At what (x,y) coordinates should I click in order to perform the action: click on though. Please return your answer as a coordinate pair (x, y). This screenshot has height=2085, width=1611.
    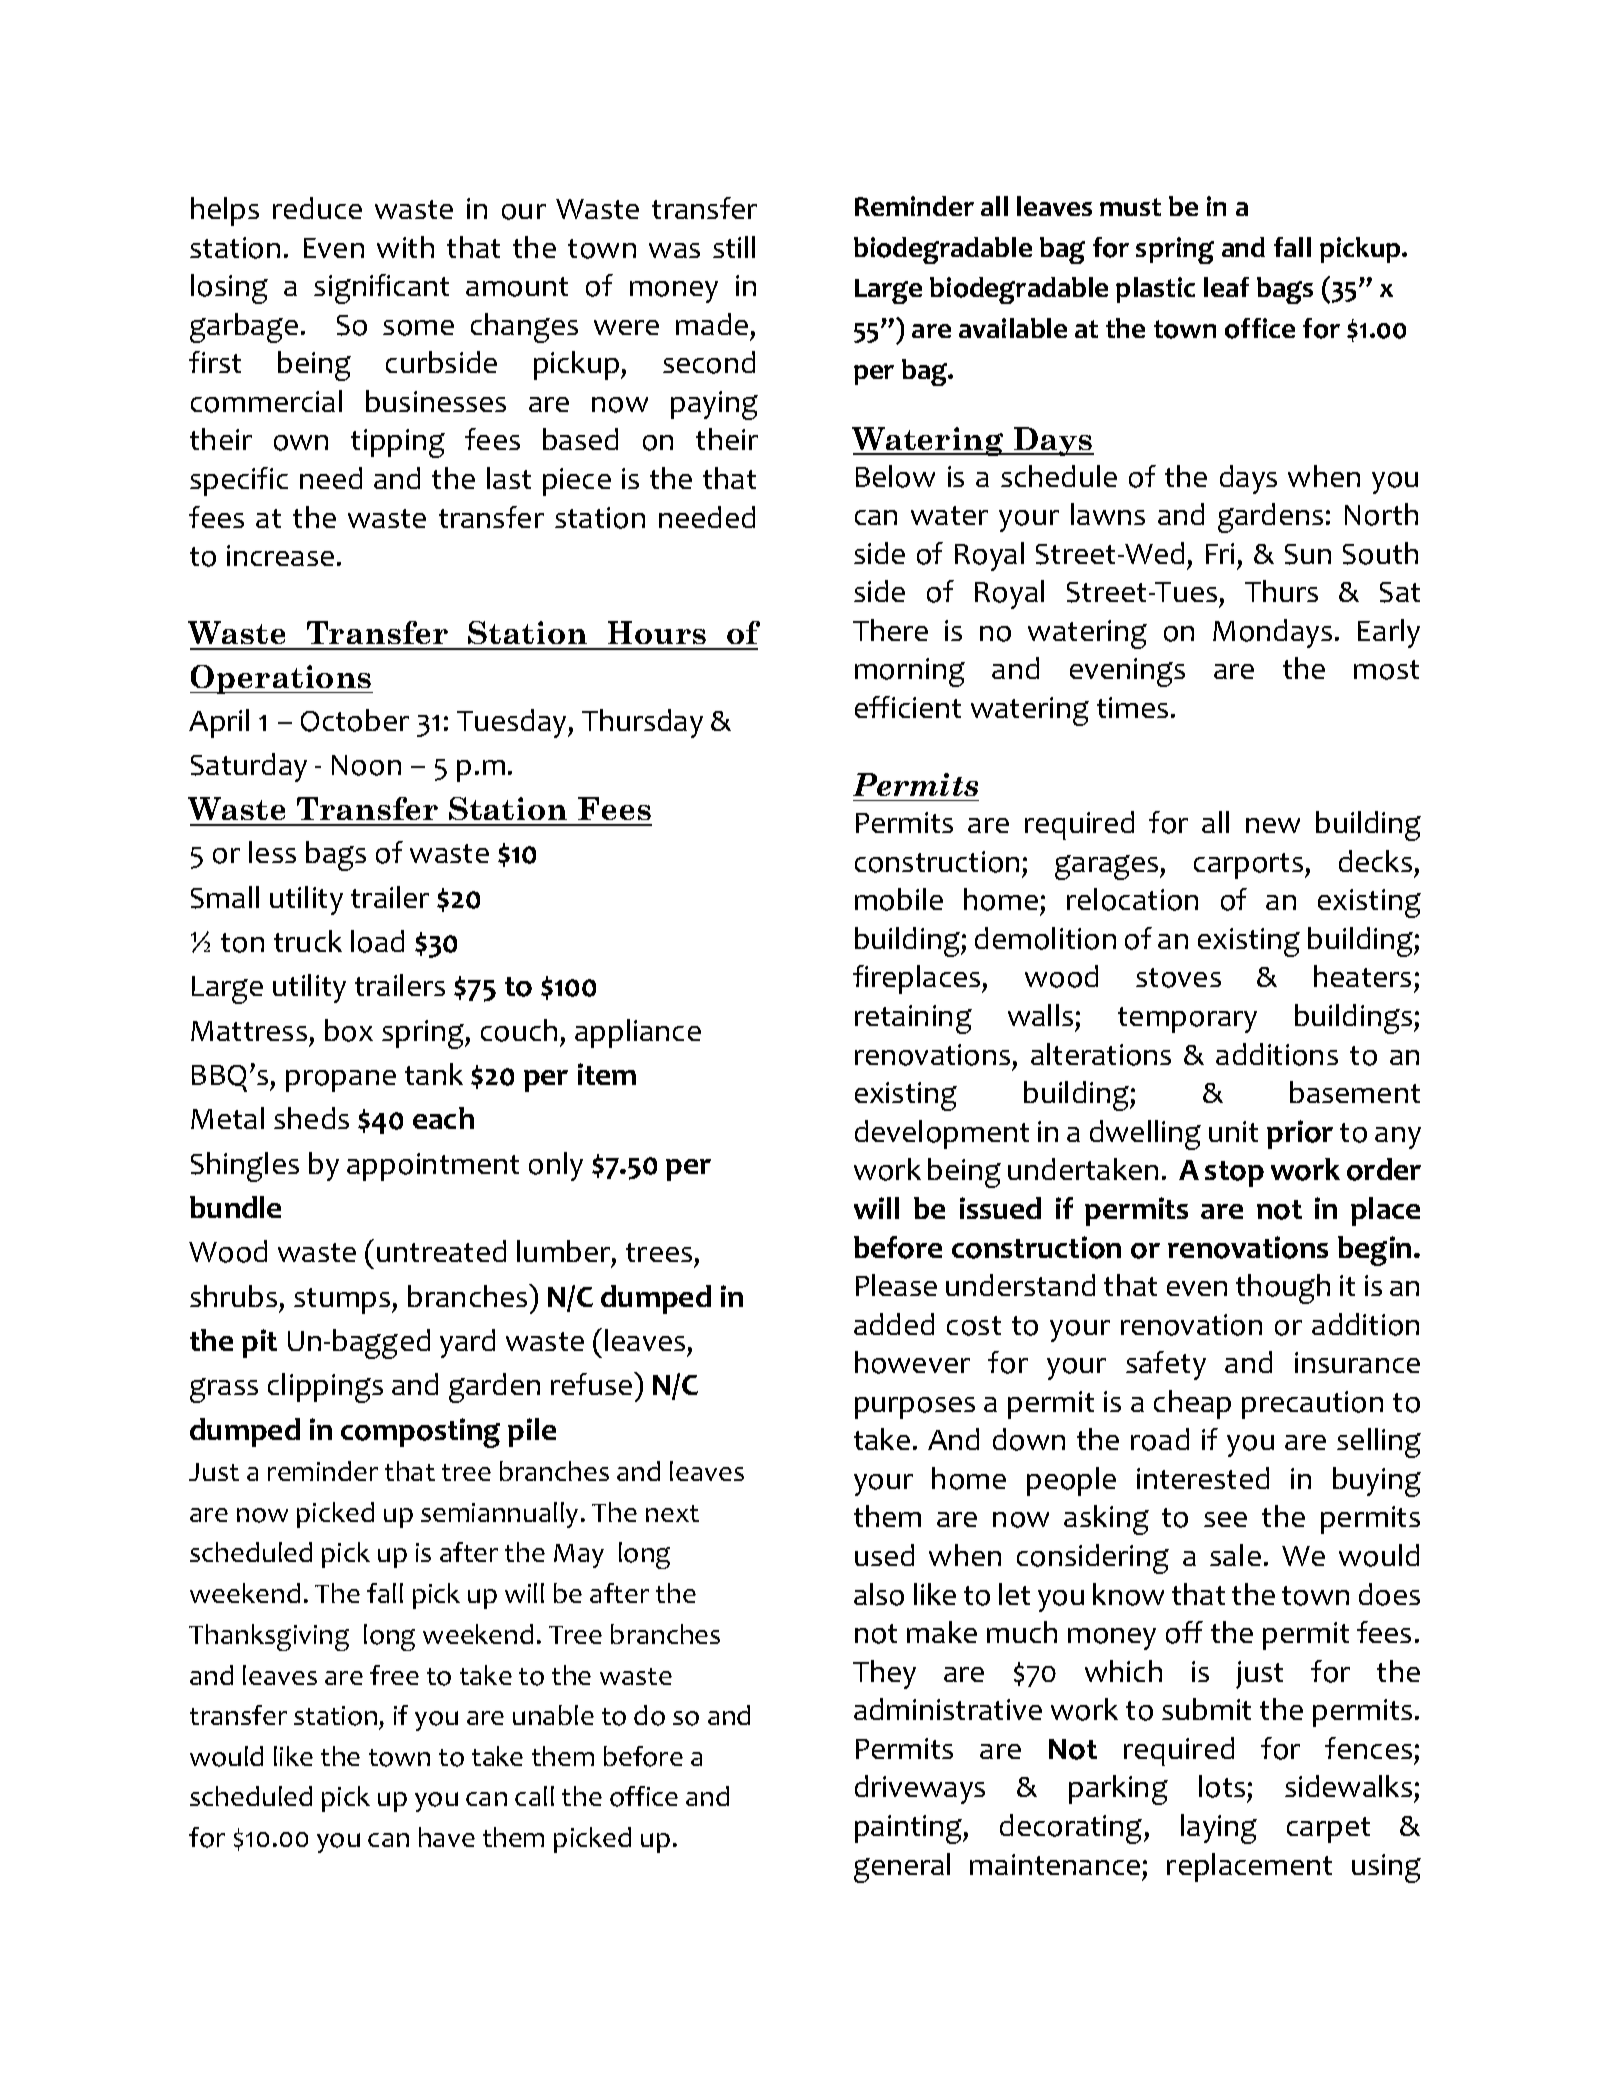
    Looking at the image, I should click on (1283, 1289).
